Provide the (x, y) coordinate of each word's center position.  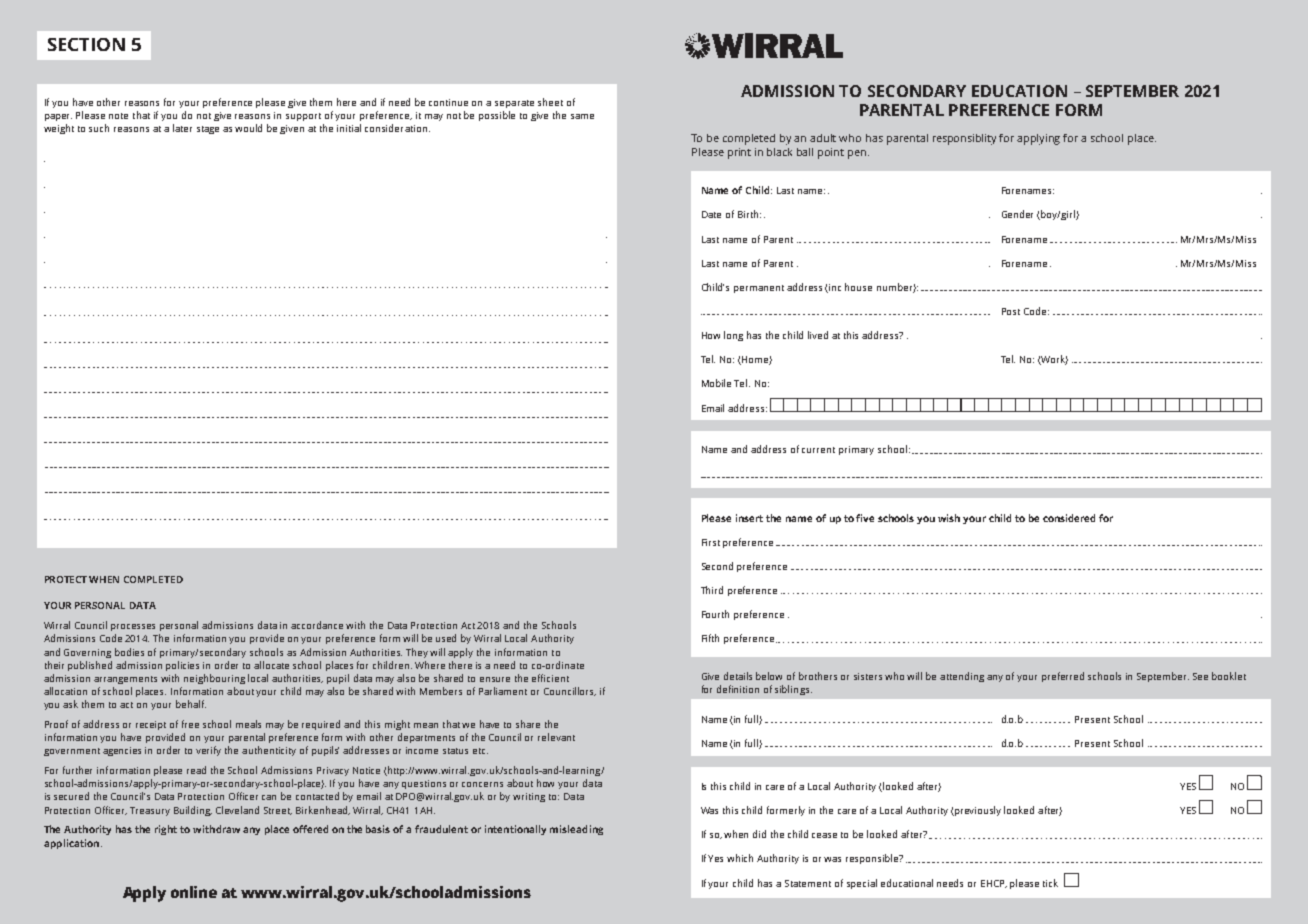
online (194, 892)
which (740, 858)
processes (133, 627)
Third (712, 590)
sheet (550, 102)
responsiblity (964, 139)
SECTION (86, 44)
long (733, 336)
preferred (1063, 677)
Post (1011, 311)
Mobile (716, 383)
